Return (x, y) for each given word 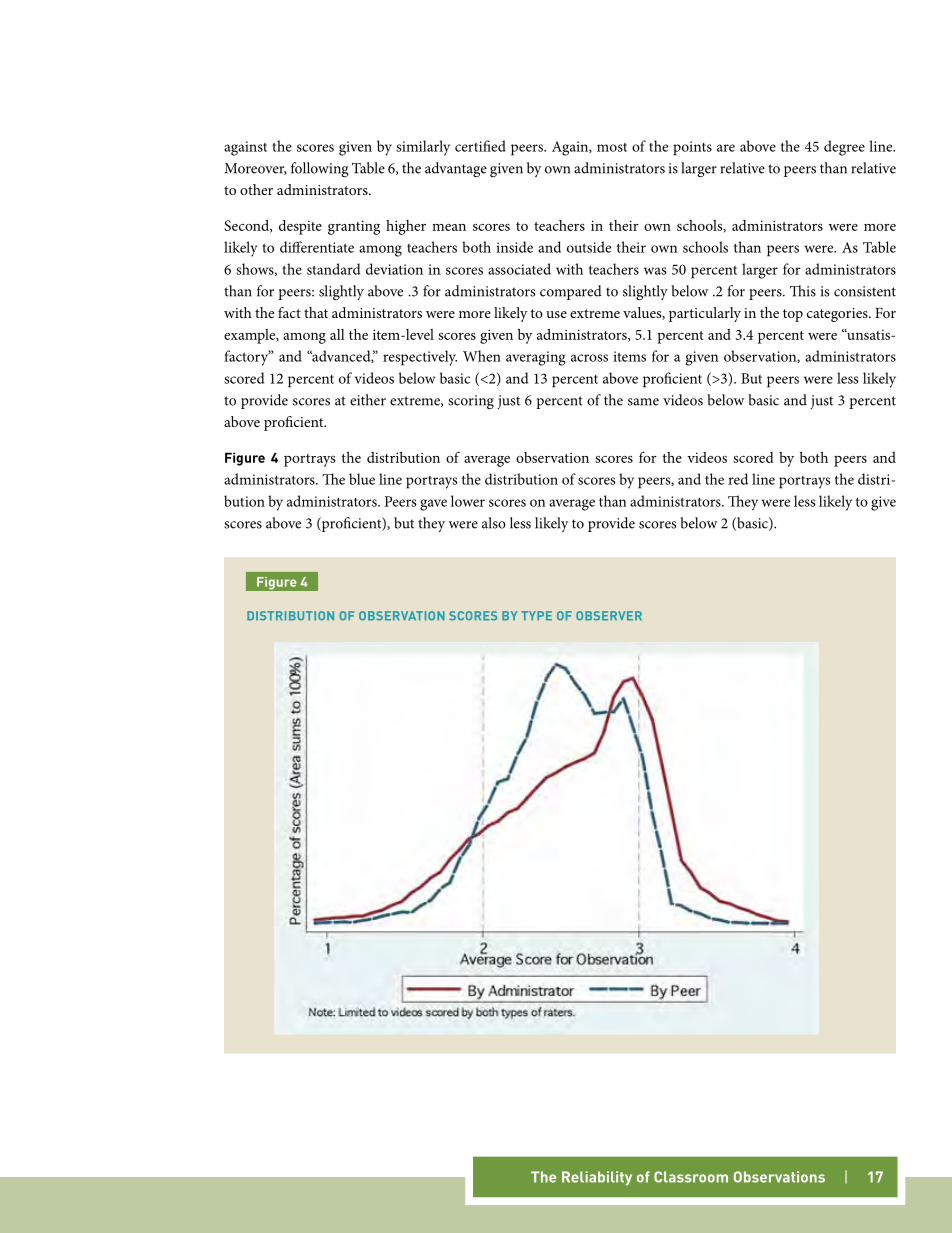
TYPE (536, 616)
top (793, 315)
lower (468, 501)
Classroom (691, 1177)
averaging (536, 358)
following (319, 170)
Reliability (597, 1178)
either (368, 400)
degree (844, 148)
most (612, 147)
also (494, 523)
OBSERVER (609, 616)
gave (433, 505)
